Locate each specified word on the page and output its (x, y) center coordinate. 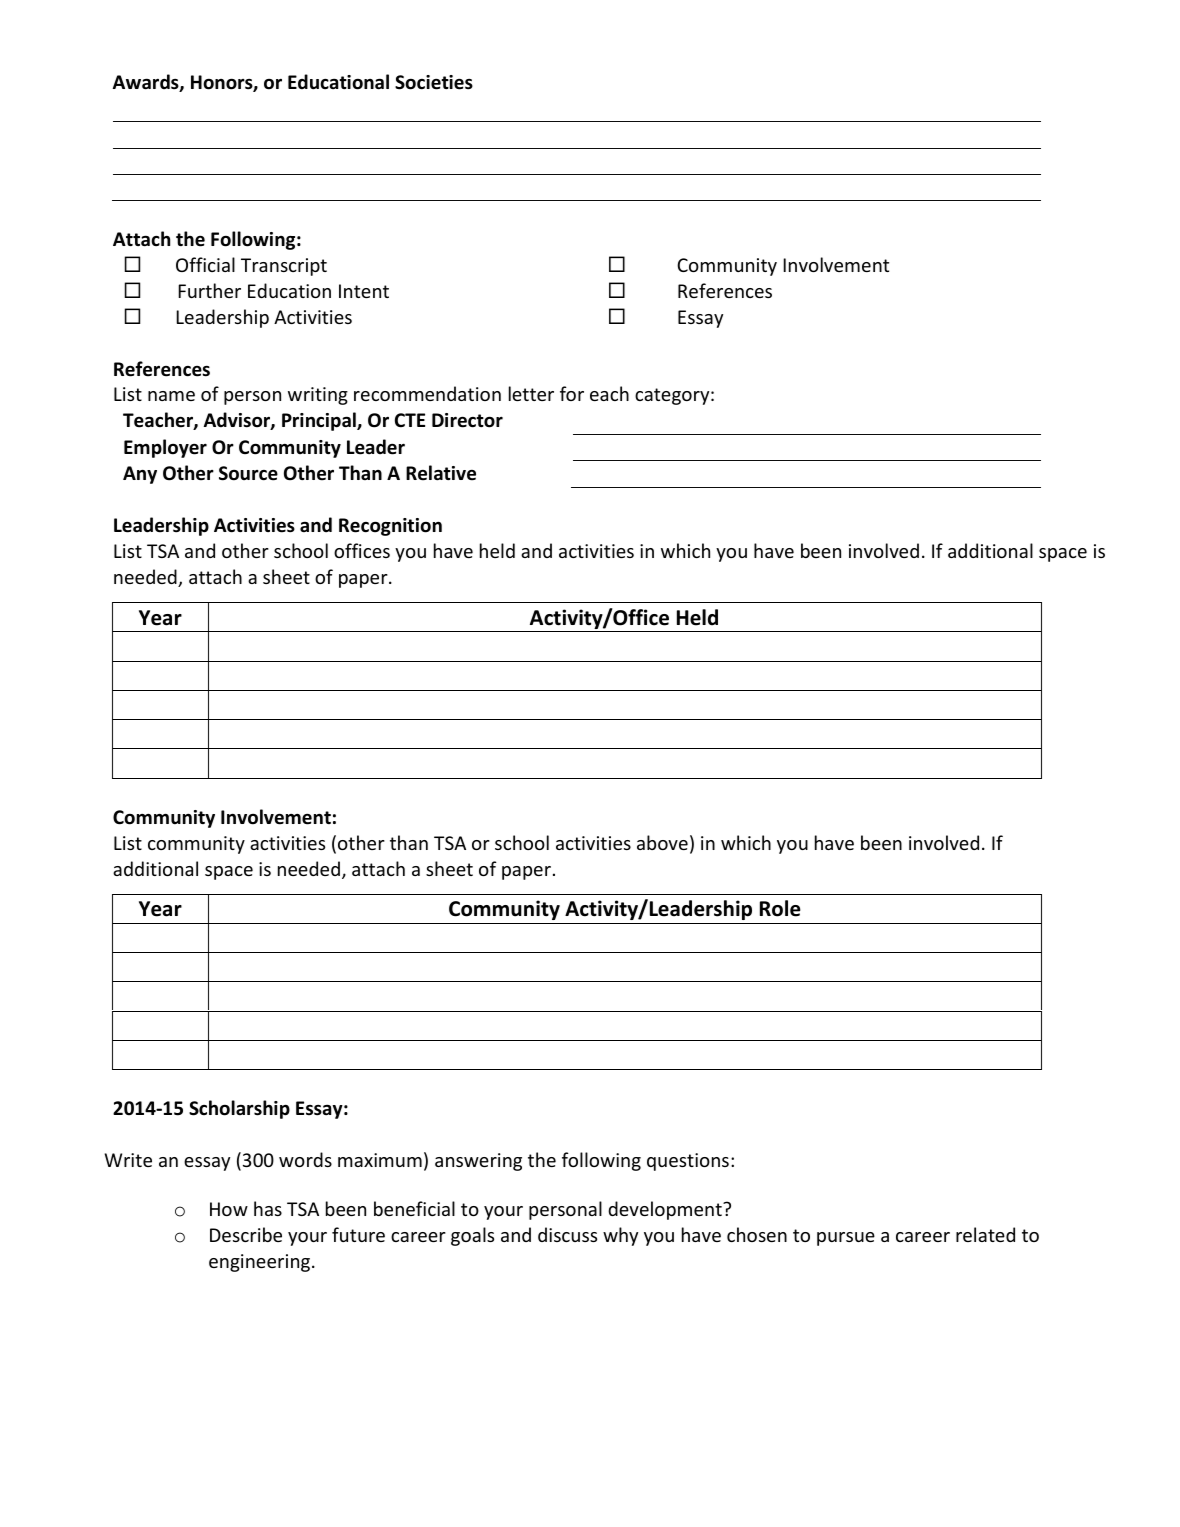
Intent (364, 291)
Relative (441, 473)
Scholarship (239, 1109)
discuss (567, 1234)
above (662, 842)
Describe (246, 1234)
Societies (434, 82)
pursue (846, 1239)
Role (780, 908)
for (572, 393)
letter (531, 393)
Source (248, 473)
